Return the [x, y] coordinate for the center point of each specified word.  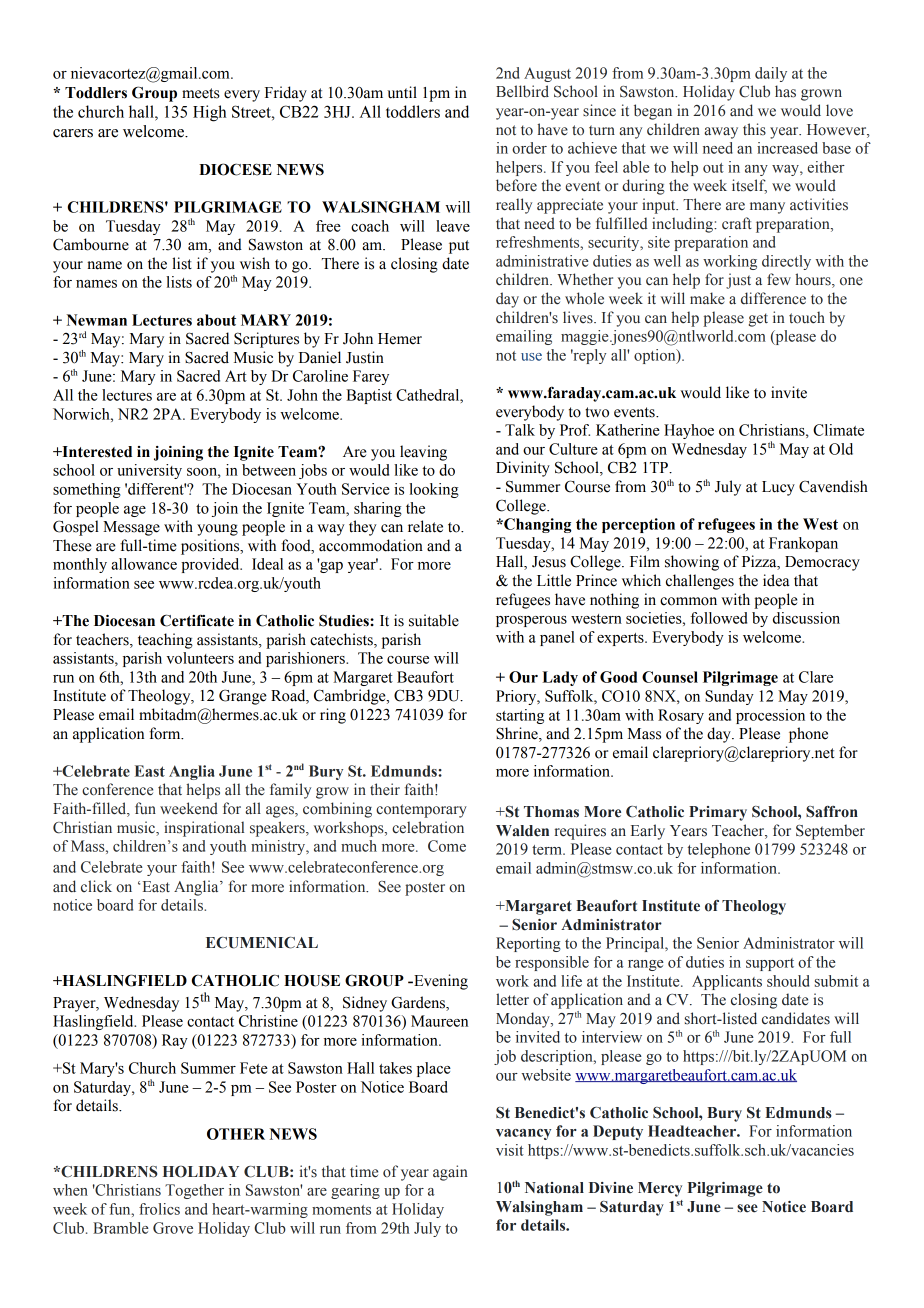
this [754, 129]
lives [579, 317]
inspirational [204, 829]
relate [425, 526]
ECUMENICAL [262, 943]
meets [201, 93]
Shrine [518, 734]
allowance [144, 564]
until [402, 92]
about [216, 320]
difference [773, 298]
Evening [440, 982]
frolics [159, 1209]
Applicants [727, 982]
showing [692, 563]
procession [770, 716]
